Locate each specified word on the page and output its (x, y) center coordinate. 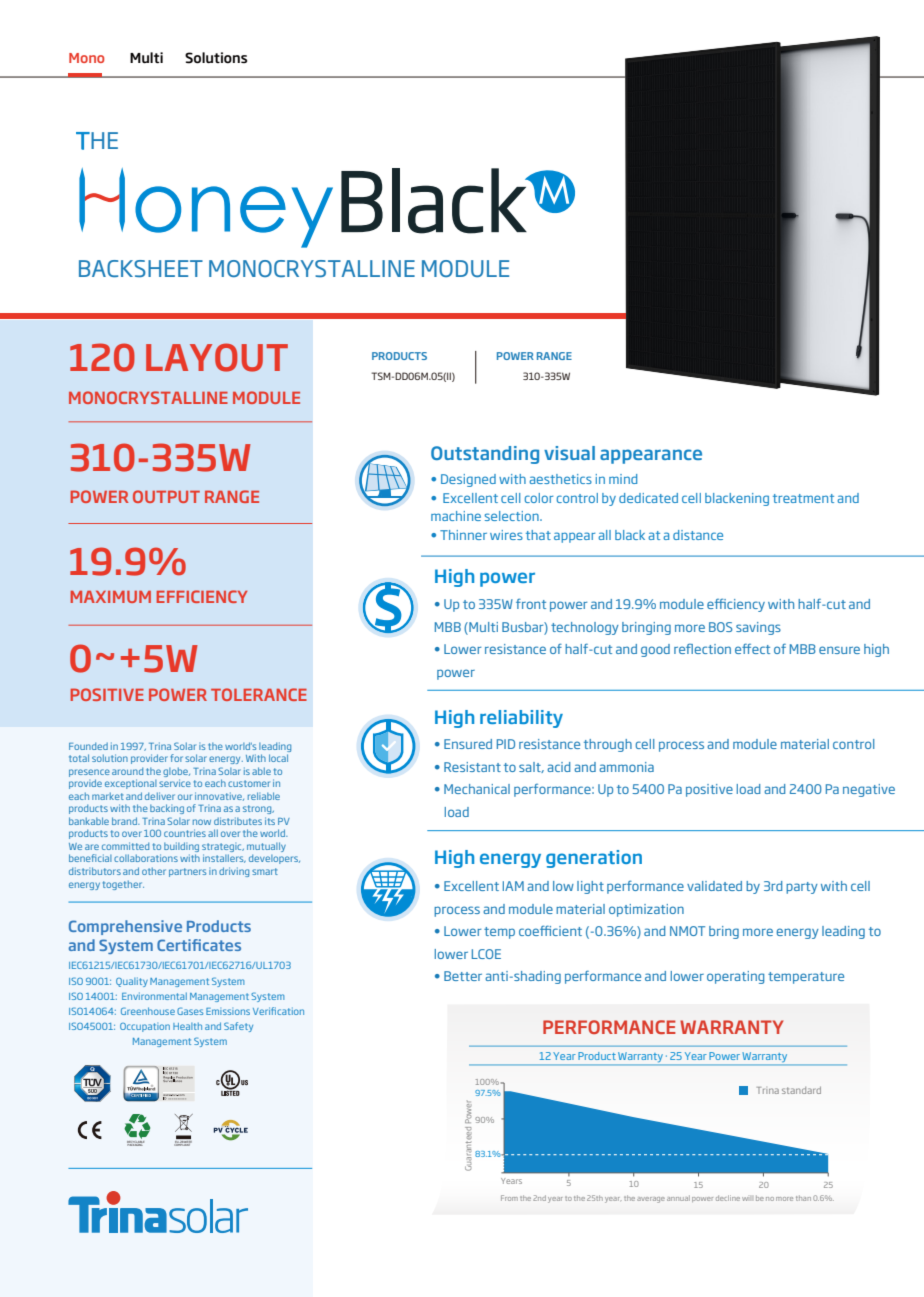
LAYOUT (217, 357)
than (803, 1198)
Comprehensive (125, 927)
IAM (513, 886)
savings (758, 628)
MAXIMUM (111, 597)
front (531, 603)
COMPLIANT (183, 1143)
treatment (803, 498)
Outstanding (485, 455)
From (509, 1198)
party (802, 888)
